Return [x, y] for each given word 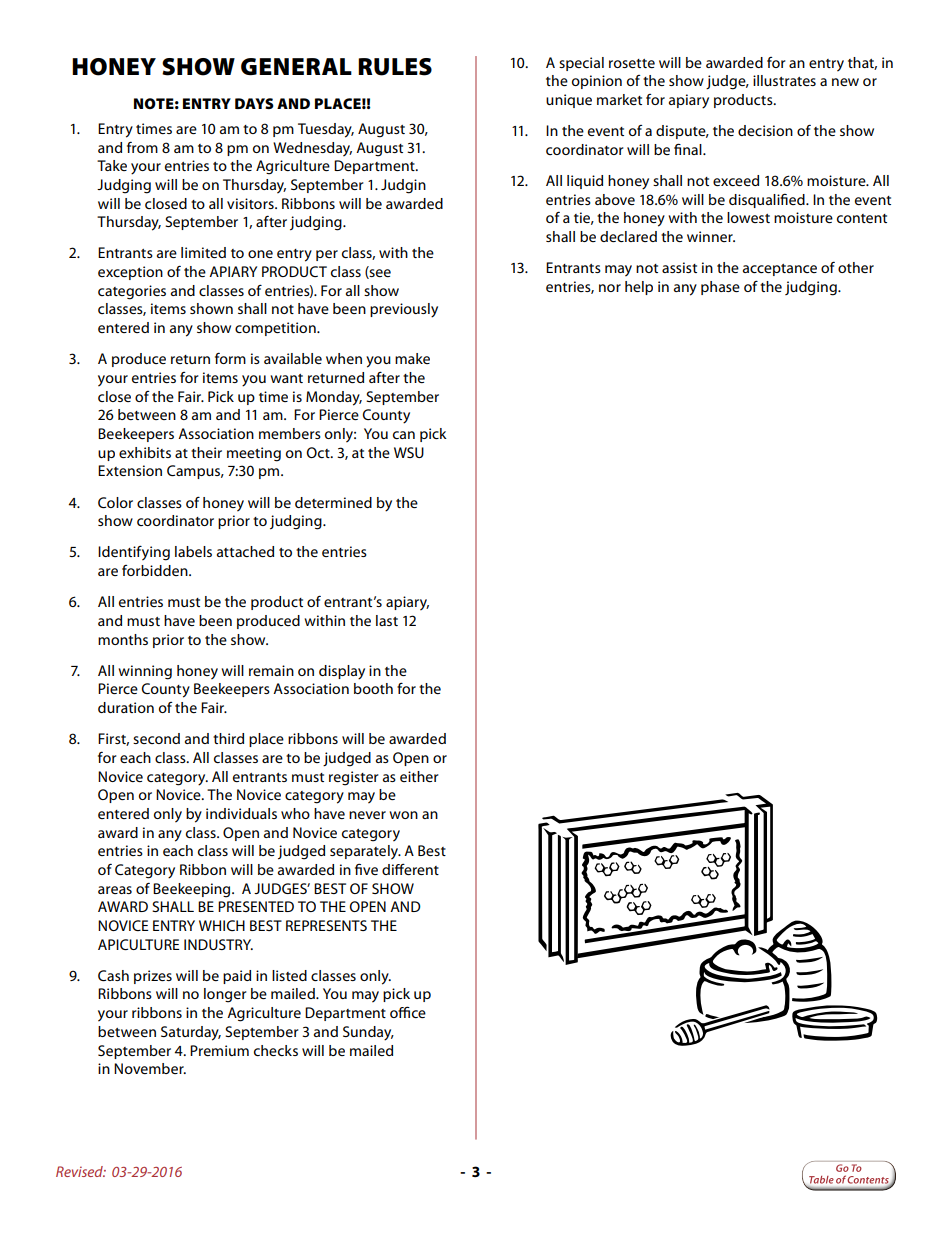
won [403, 815]
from [142, 147]
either [419, 776]
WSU [409, 452]
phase [720, 288]
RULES [395, 67]
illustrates [784, 80]
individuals [241, 813]
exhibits [145, 452]
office [408, 1012]
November [150, 1068]
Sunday [368, 1033]
